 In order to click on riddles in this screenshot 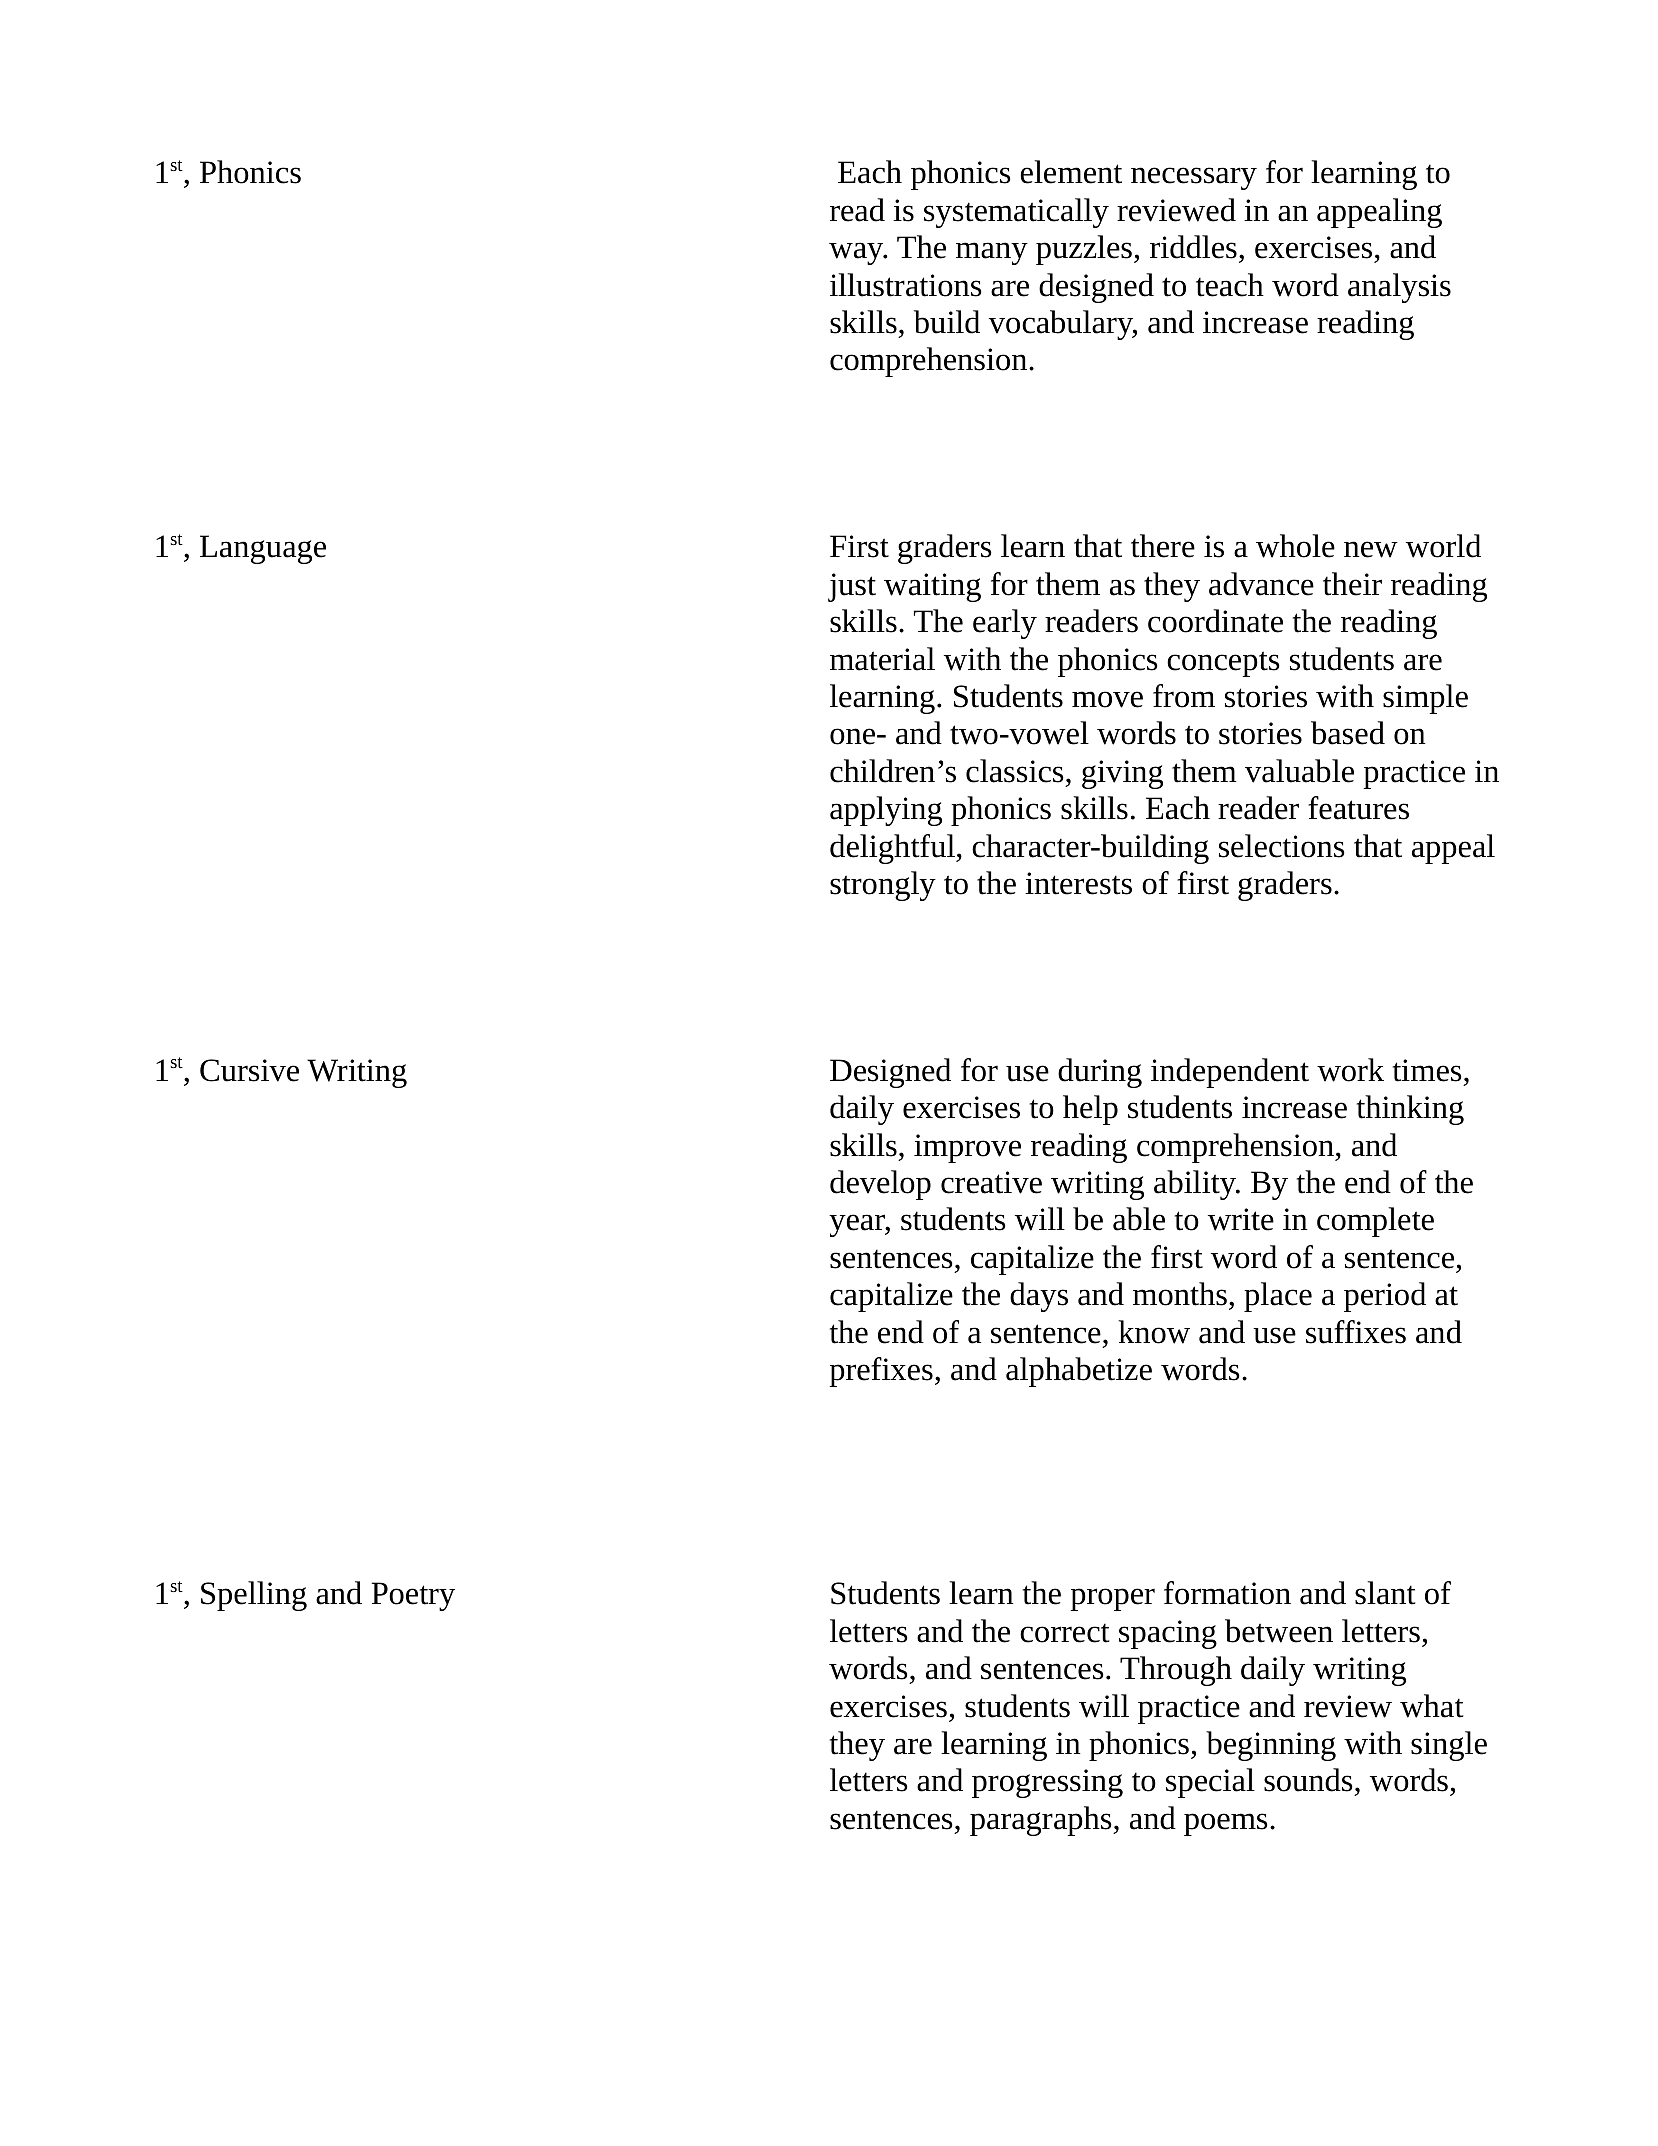, I will do `click(1193, 247)`.
